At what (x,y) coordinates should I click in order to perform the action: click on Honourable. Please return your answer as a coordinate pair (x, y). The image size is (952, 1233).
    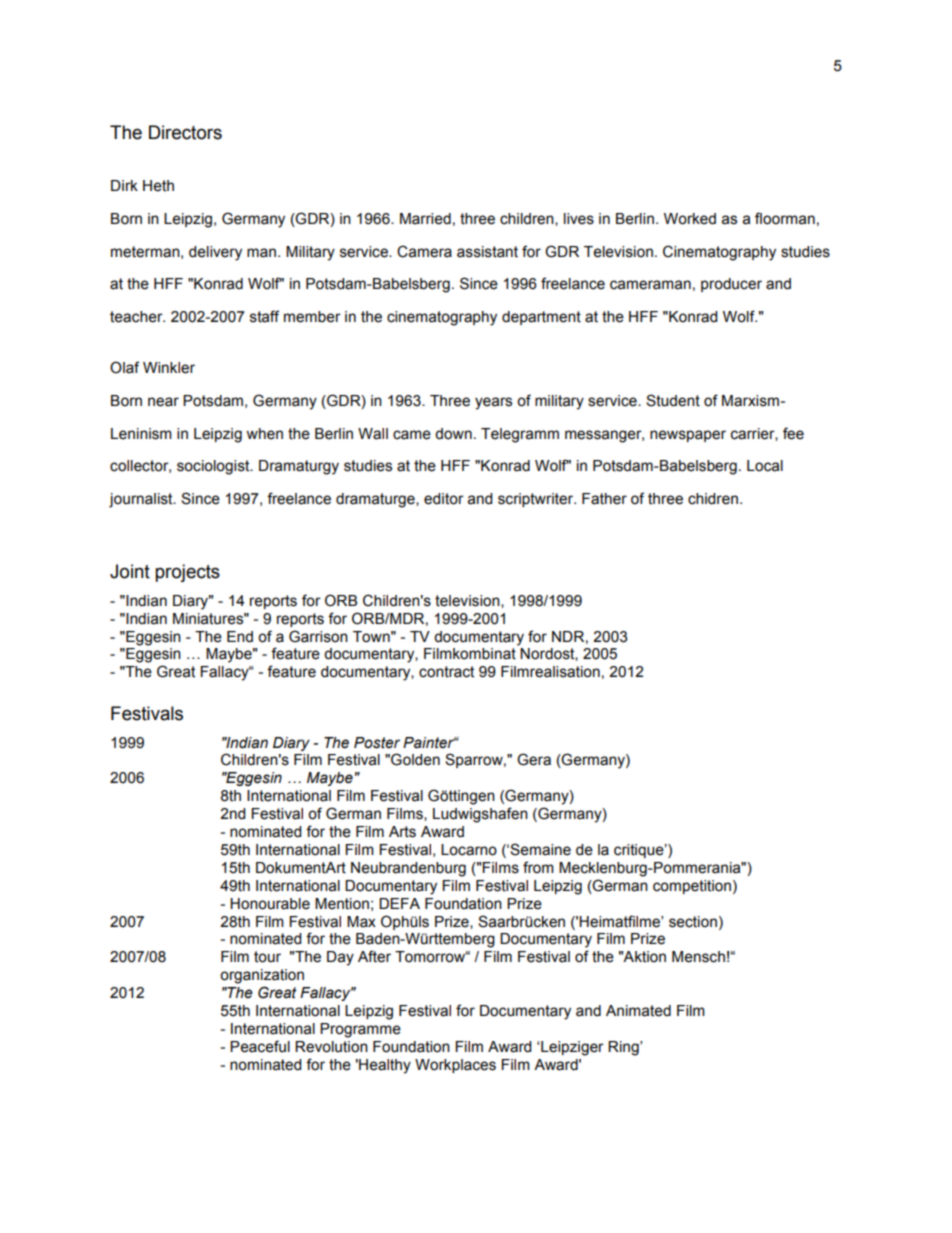
    Looking at the image, I should click on (270, 904).
